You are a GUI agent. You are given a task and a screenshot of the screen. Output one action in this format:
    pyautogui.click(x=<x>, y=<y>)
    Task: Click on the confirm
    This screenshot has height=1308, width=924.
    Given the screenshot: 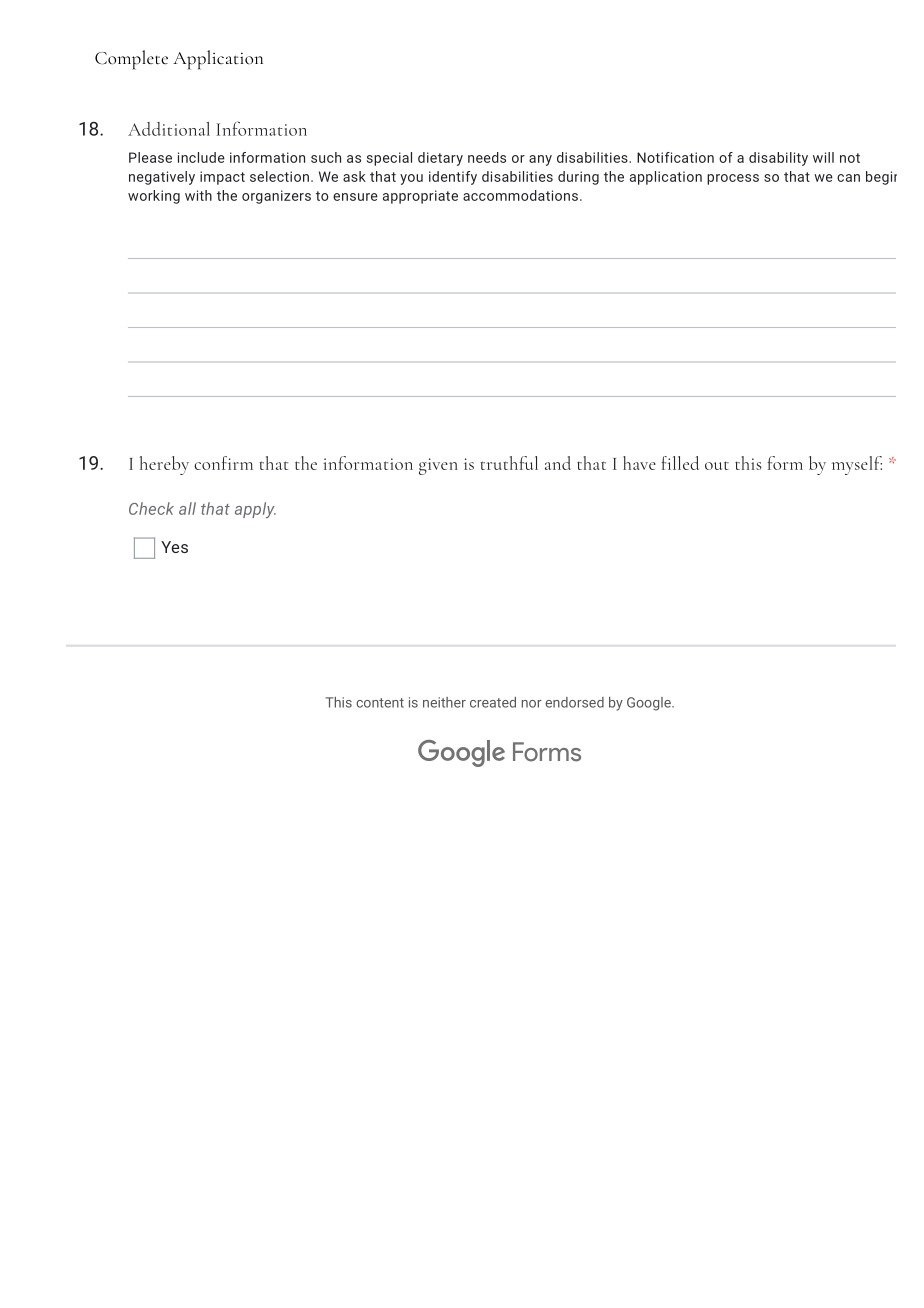 What is the action you would take?
    pyautogui.click(x=223, y=463)
